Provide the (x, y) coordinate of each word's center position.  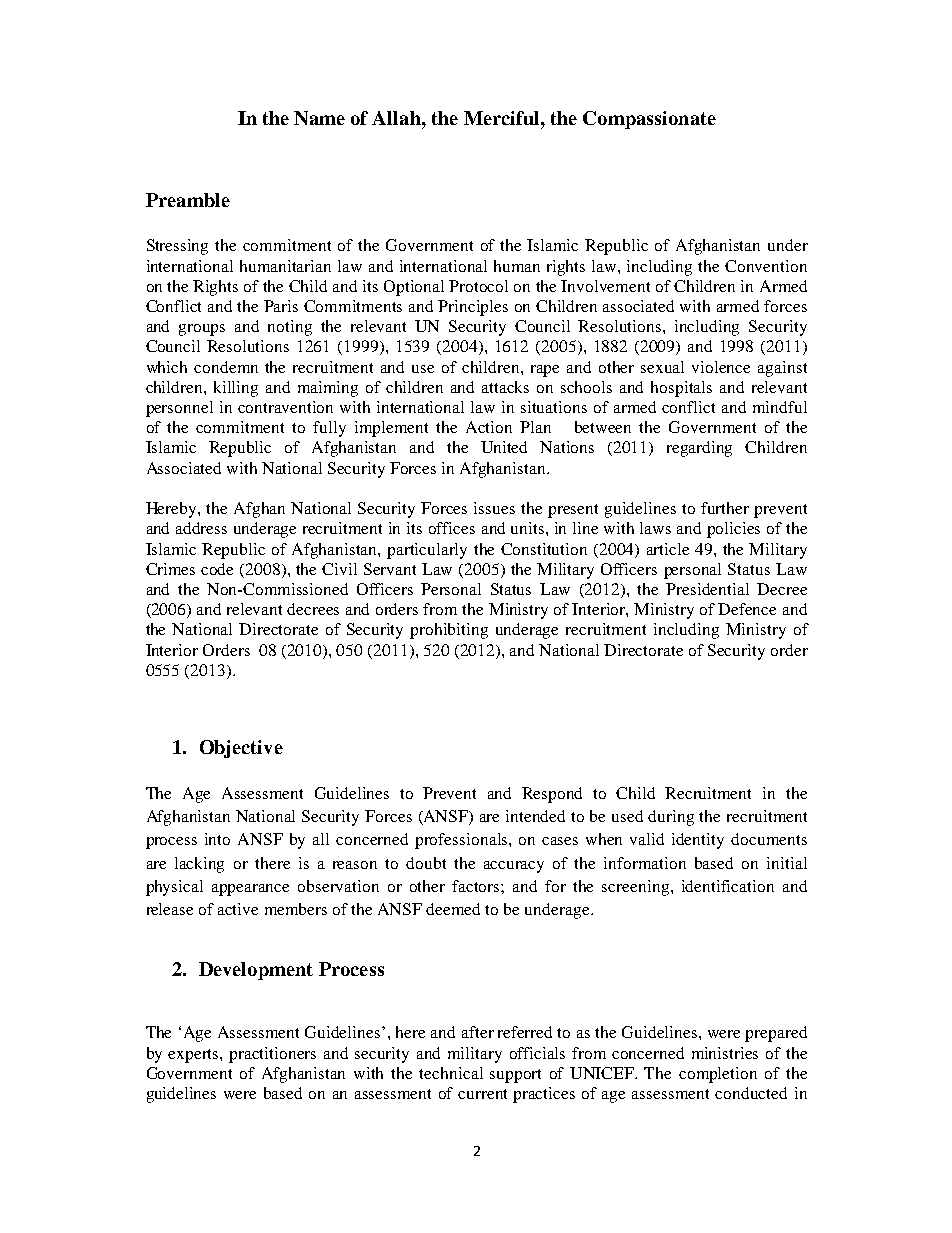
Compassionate (649, 120)
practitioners (272, 1055)
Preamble (188, 200)
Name (319, 118)
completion (718, 1075)
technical (451, 1073)
